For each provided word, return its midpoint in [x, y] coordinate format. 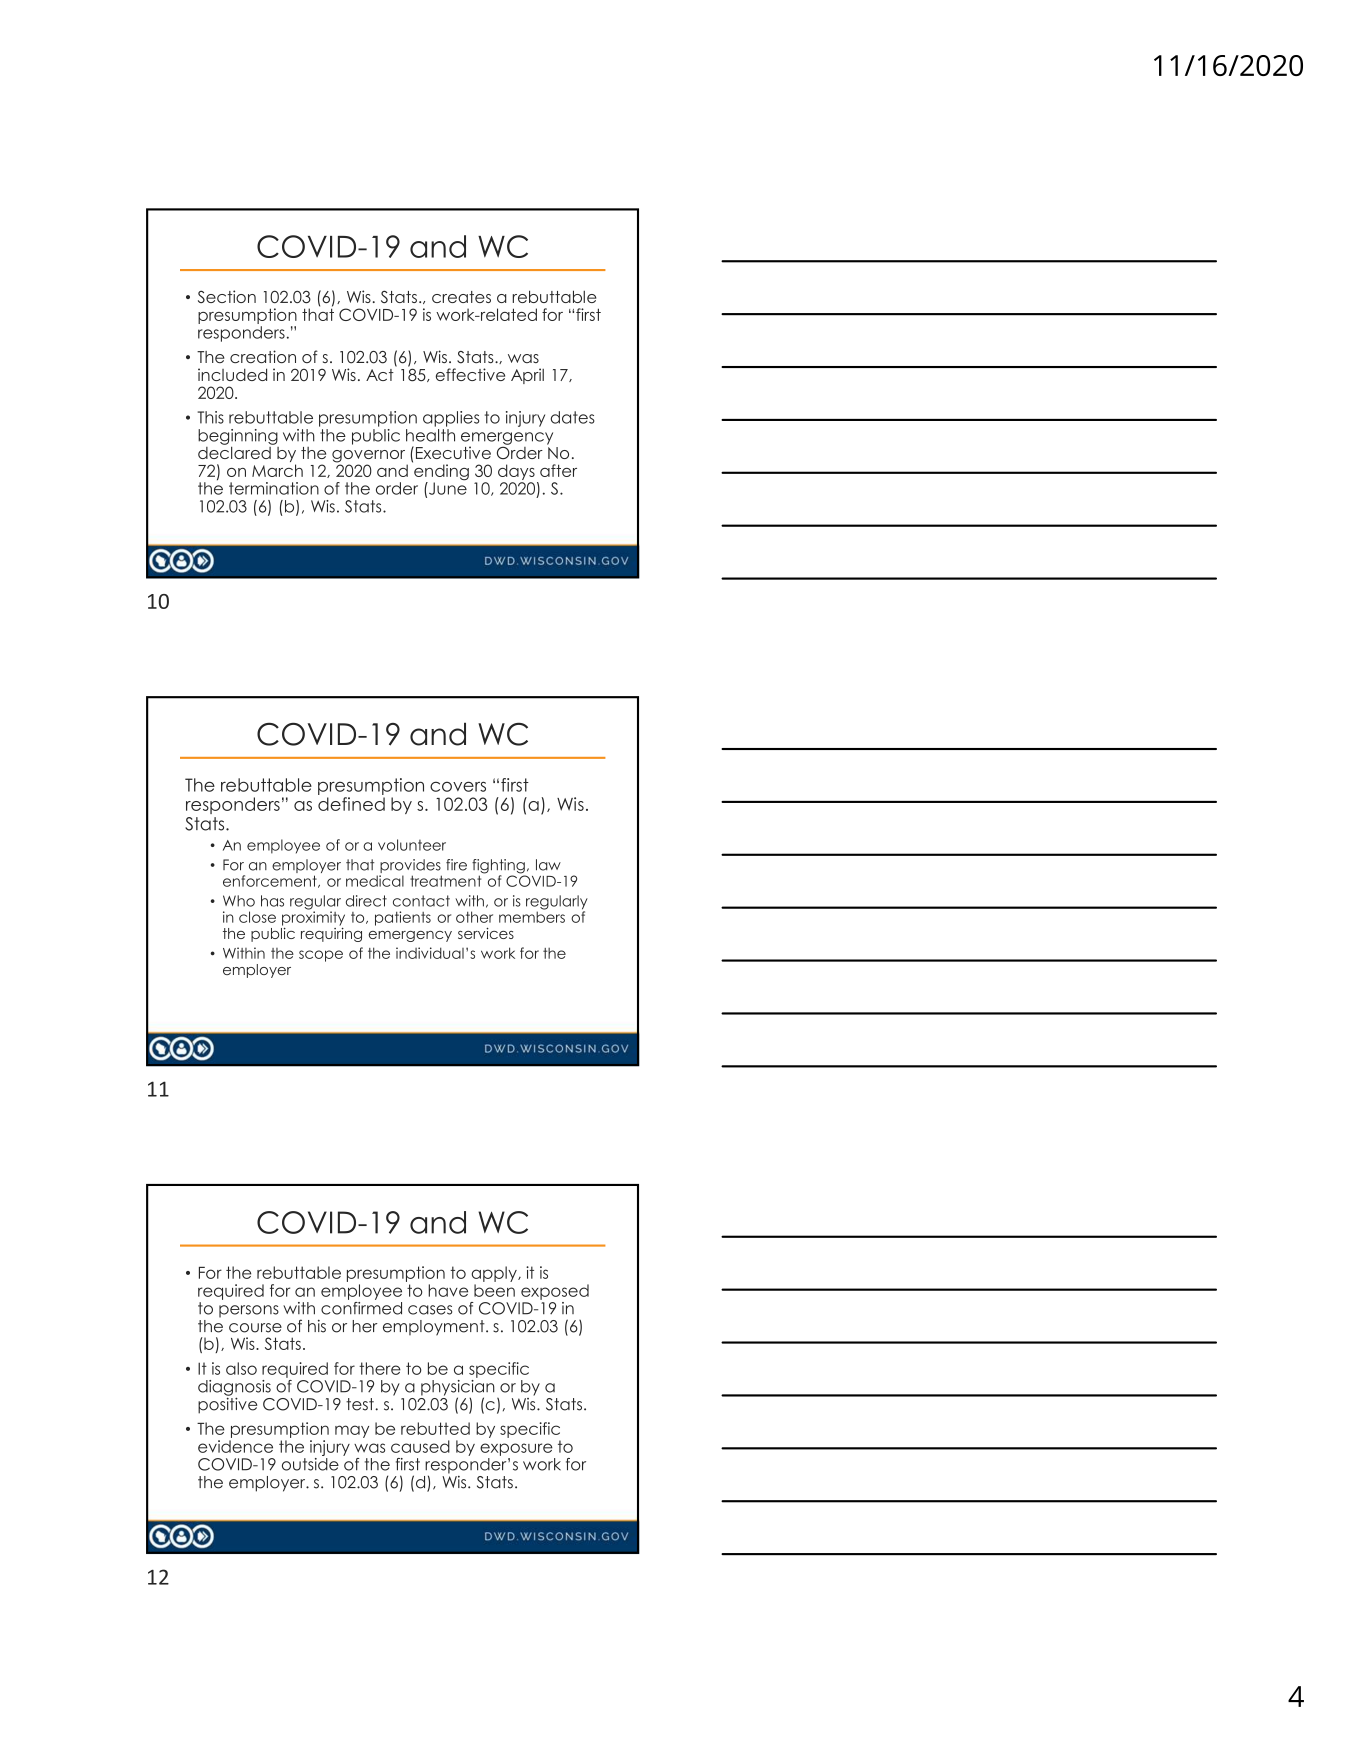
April [527, 376]
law [548, 865]
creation [263, 356]
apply [495, 1274]
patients [403, 918]
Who [239, 901]
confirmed [361, 1307]
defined [351, 804]
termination [274, 488]
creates [461, 297]
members [532, 916]
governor [370, 457]
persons [249, 1311]
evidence [235, 1446]
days [516, 472]
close [257, 917]
